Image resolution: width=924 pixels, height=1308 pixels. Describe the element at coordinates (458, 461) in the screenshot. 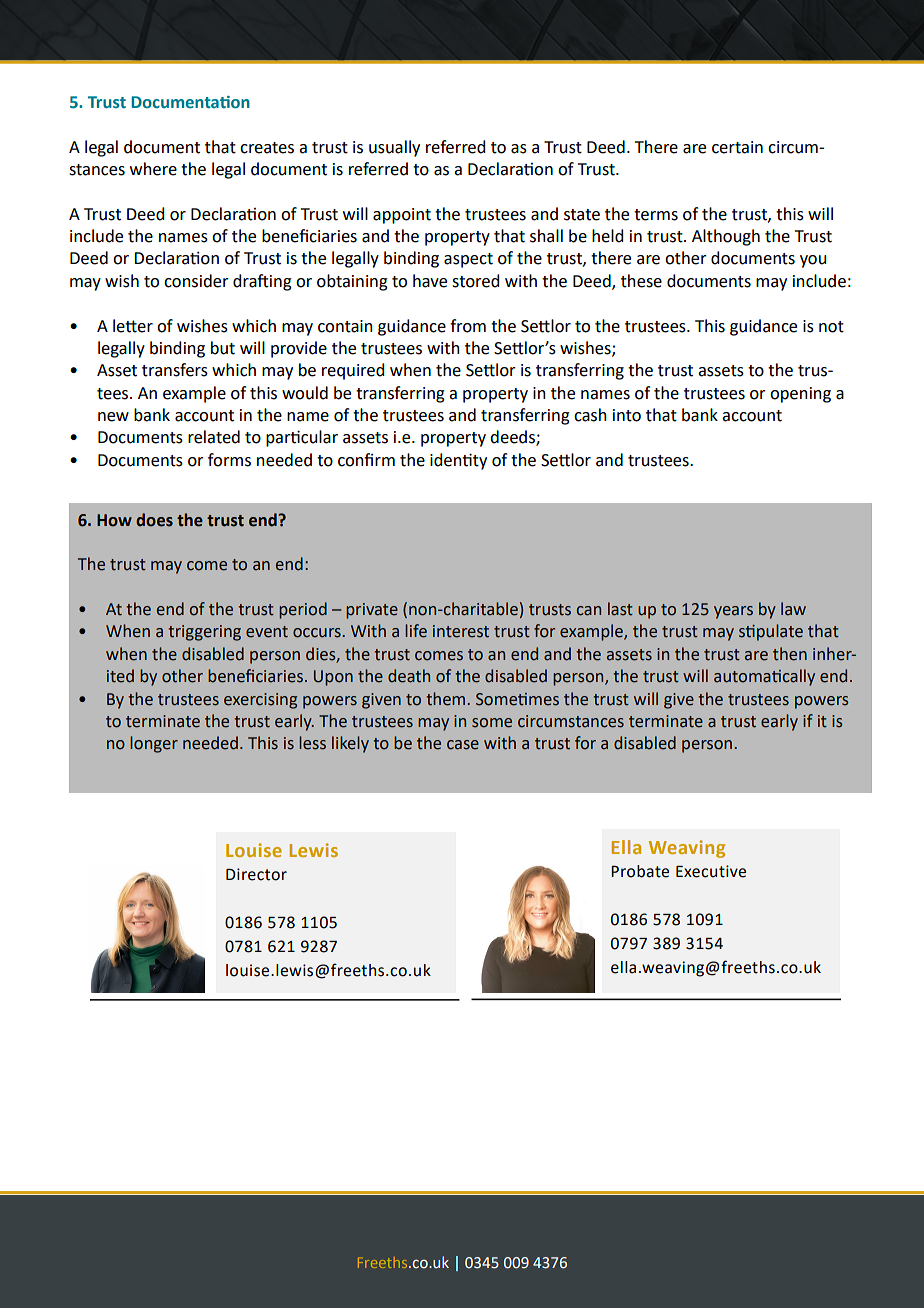

I see `identity` at that location.
